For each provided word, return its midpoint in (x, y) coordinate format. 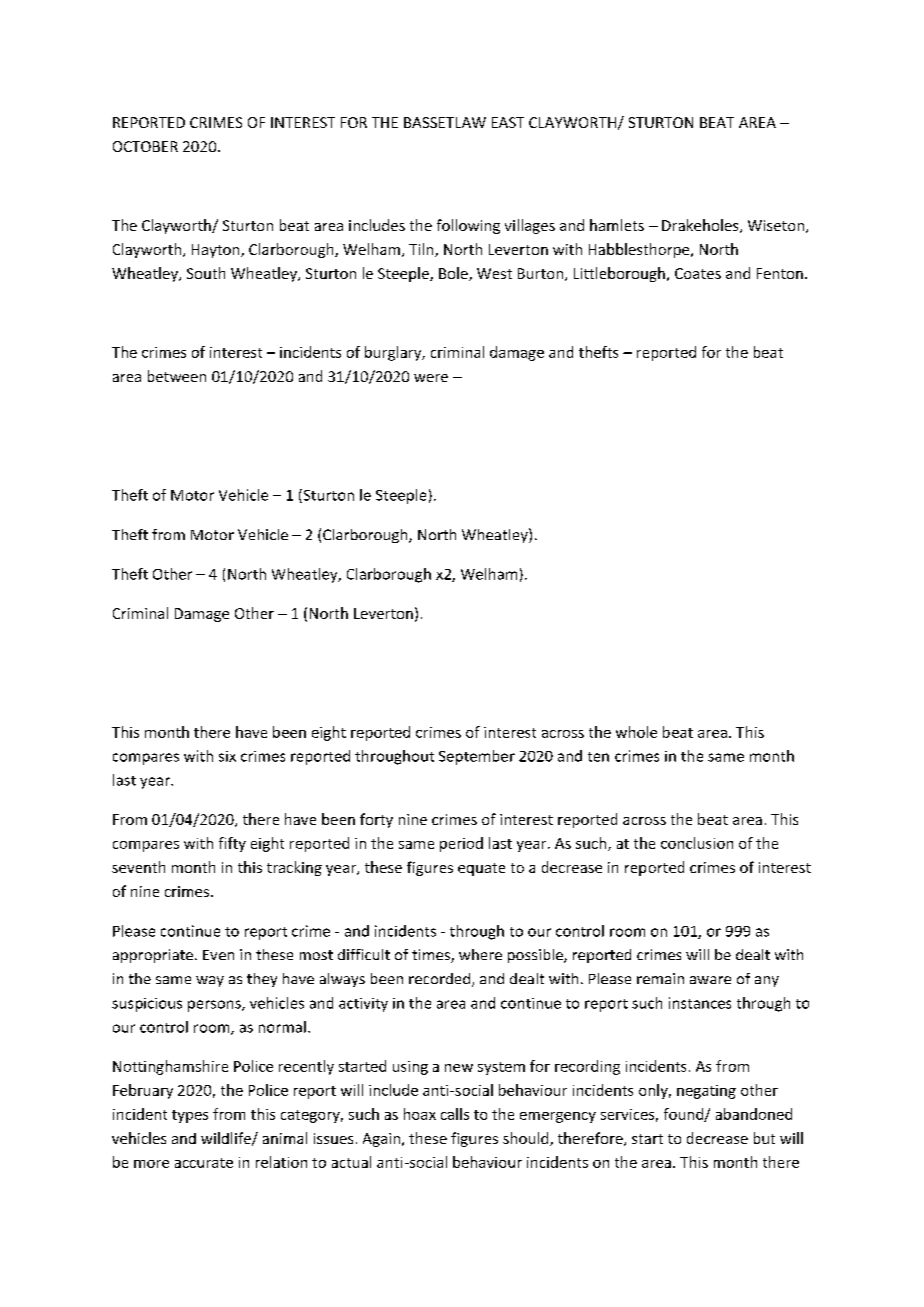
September (477, 757)
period (461, 844)
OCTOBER (145, 146)
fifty (232, 844)
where (480, 954)
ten (598, 757)
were (431, 378)
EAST (508, 122)
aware (710, 980)
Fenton (780, 273)
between (177, 376)
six (227, 756)
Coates (698, 273)
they (262, 980)
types (190, 1116)
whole (636, 732)
